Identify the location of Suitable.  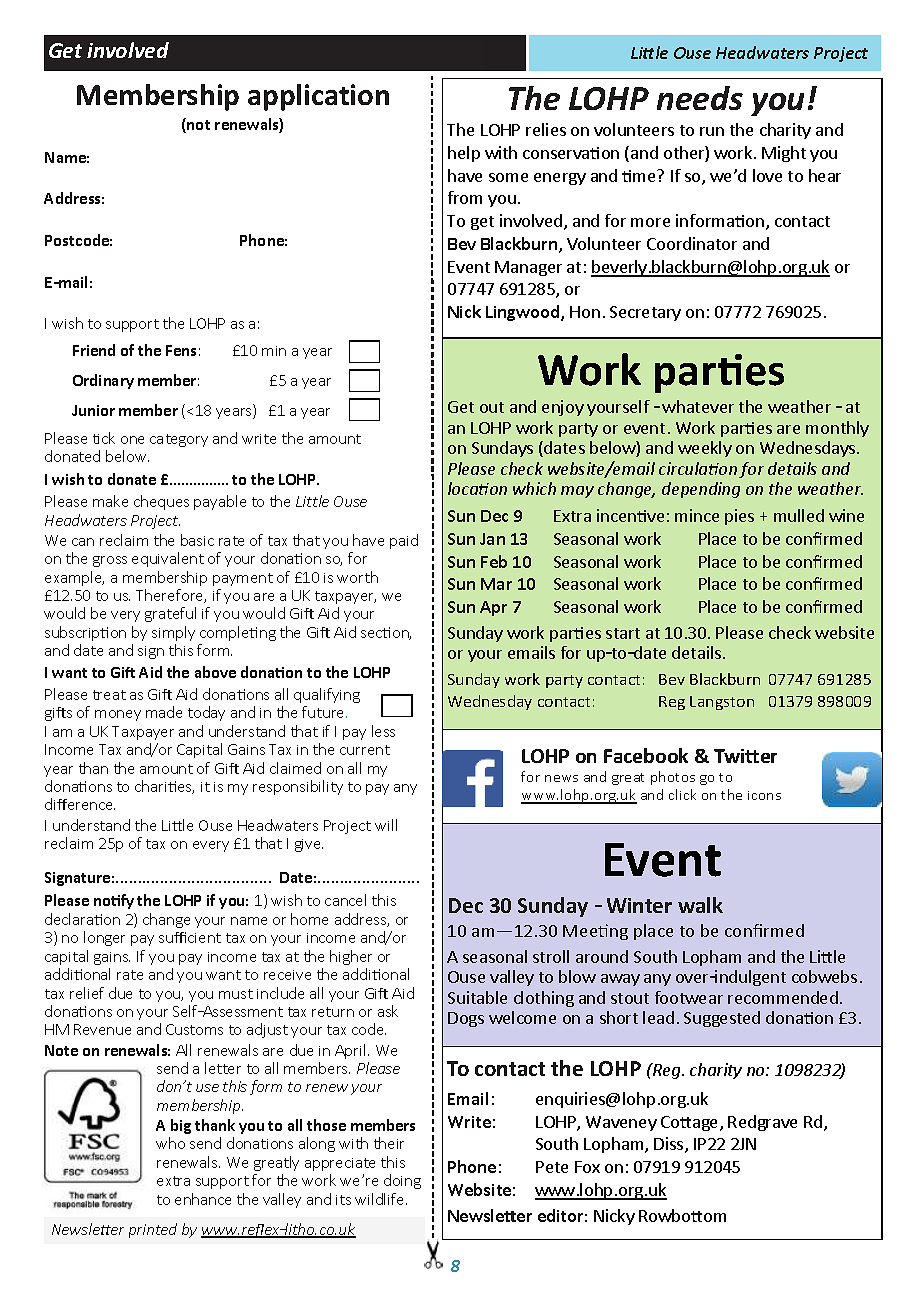
(477, 997).
